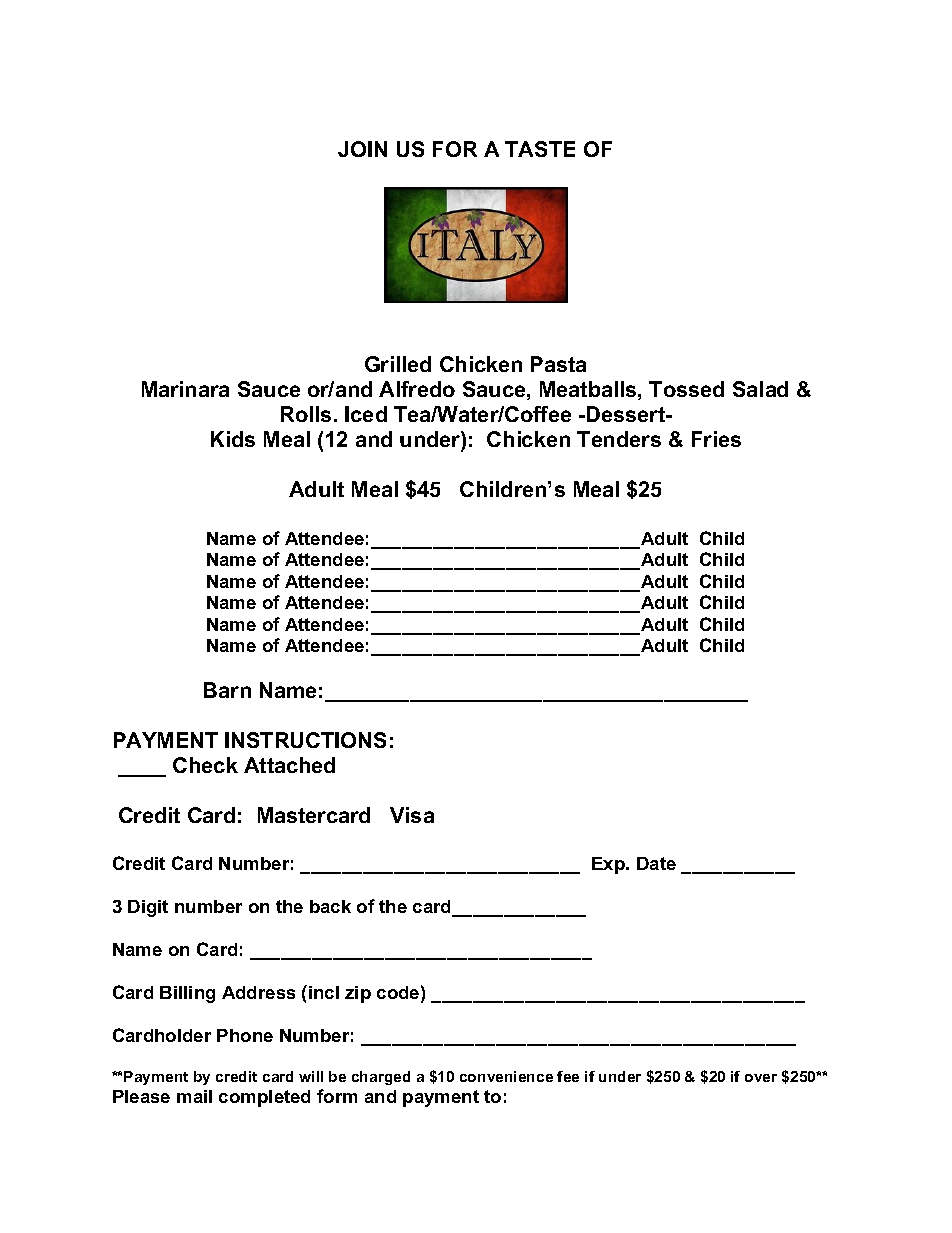  I want to click on Fries, so click(716, 439).
